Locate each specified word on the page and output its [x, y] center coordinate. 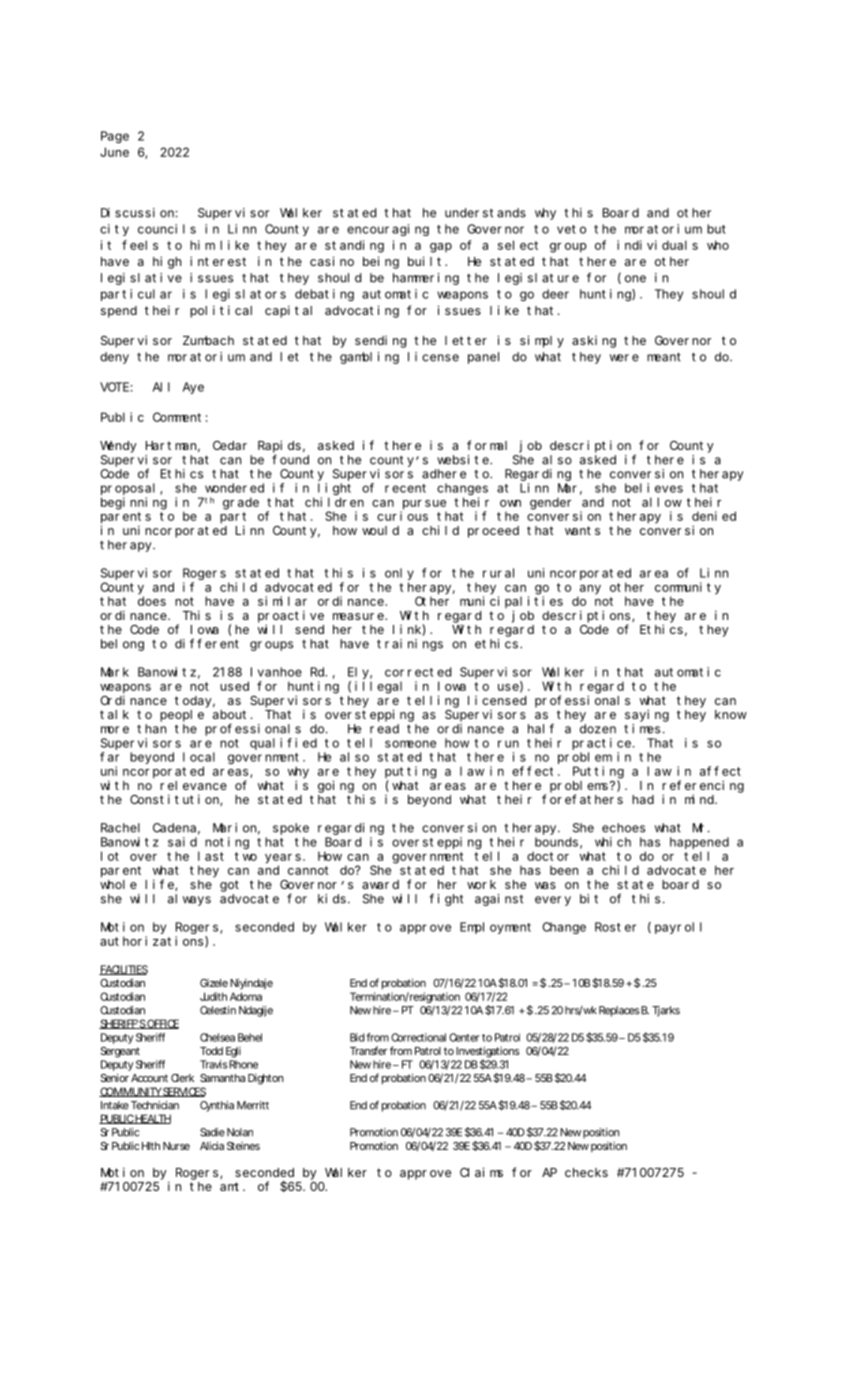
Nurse [176, 1146]
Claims [481, 1172]
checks [586, 1172]
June [114, 152]
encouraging [388, 230]
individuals [657, 245]
